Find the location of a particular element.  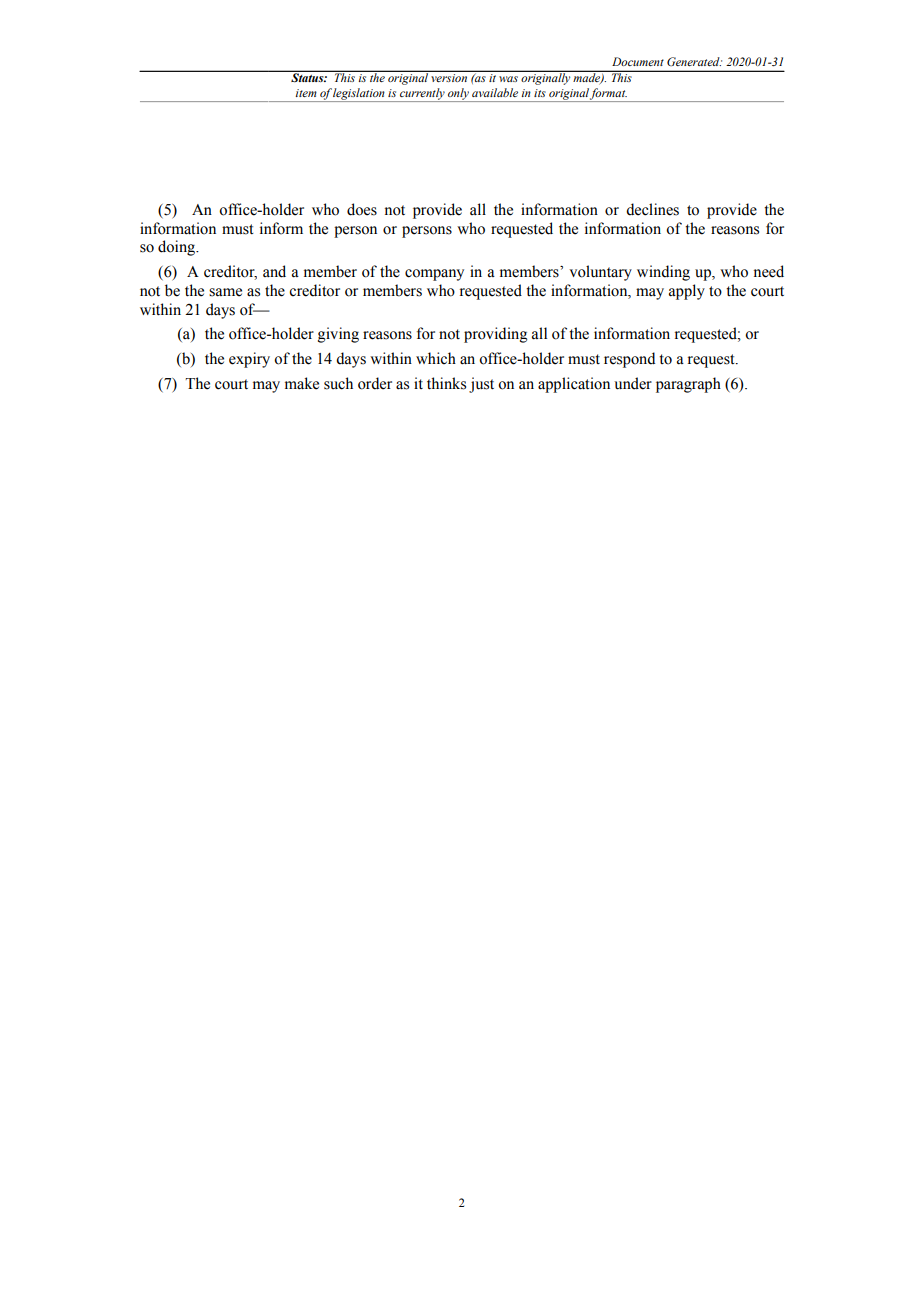

paragraph is located at coordinates (688, 385).
